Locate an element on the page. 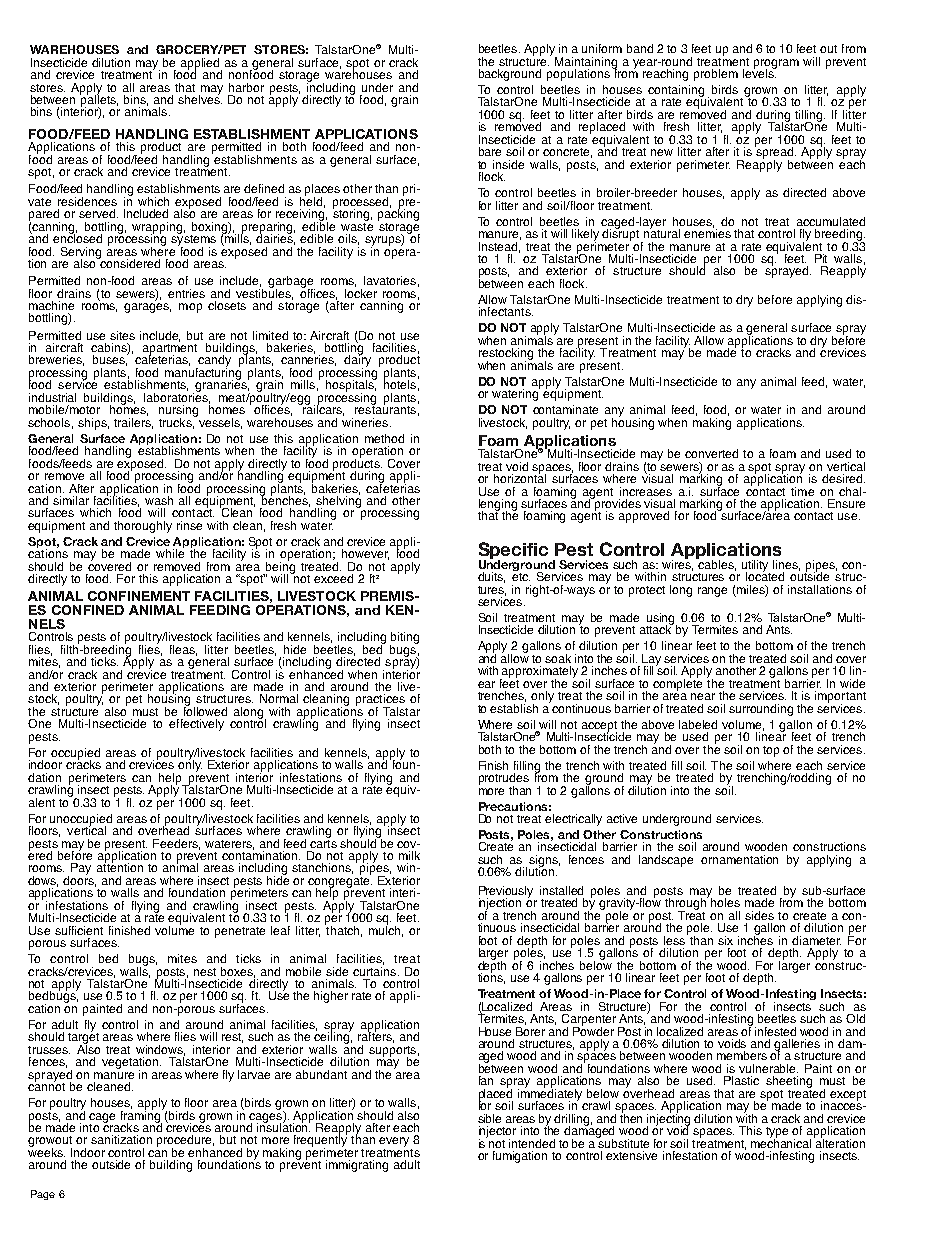 The height and width of the page is (1233, 952). bare is located at coordinates (490, 151).
